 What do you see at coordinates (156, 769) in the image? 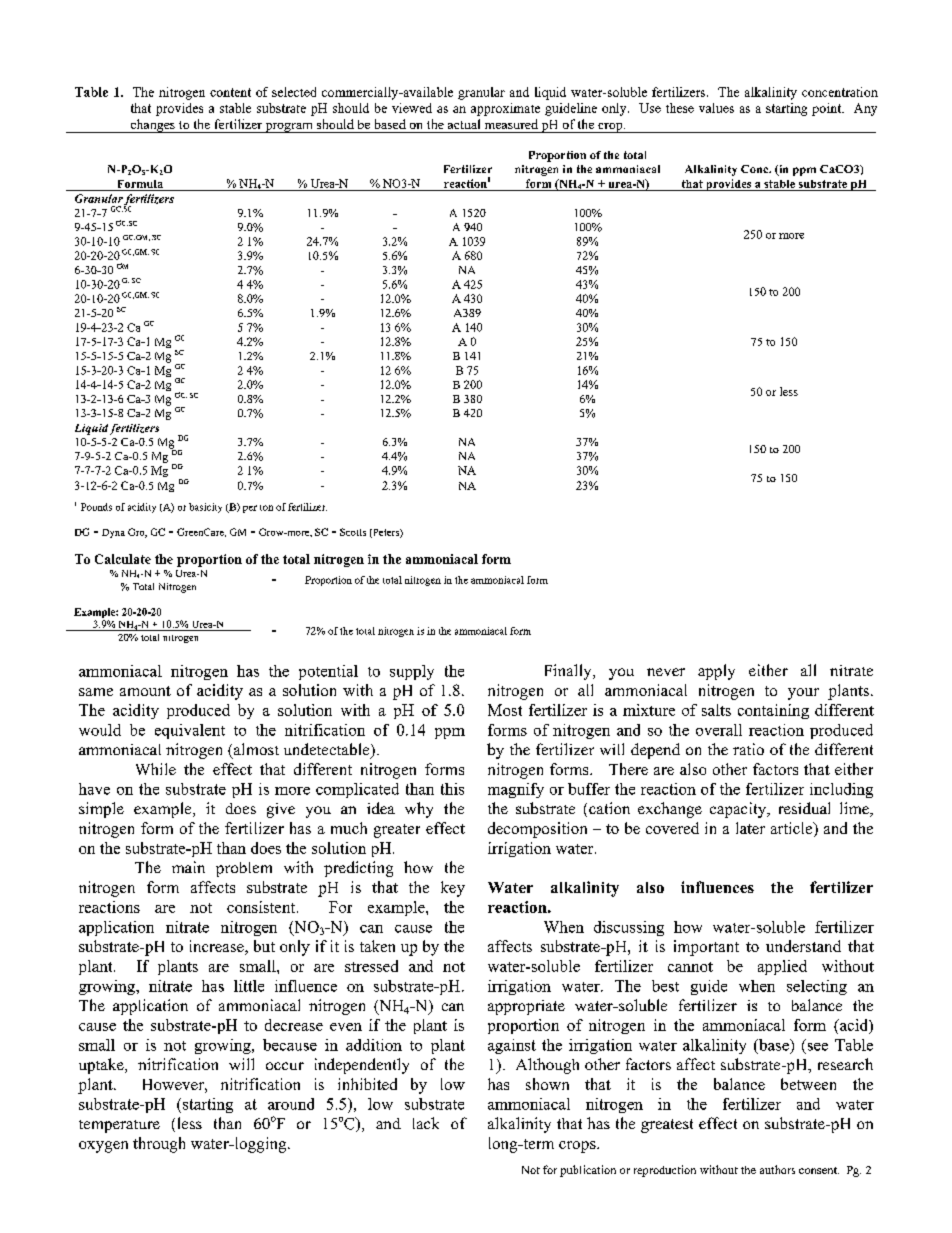
I see `While` at bounding box center [156, 769].
